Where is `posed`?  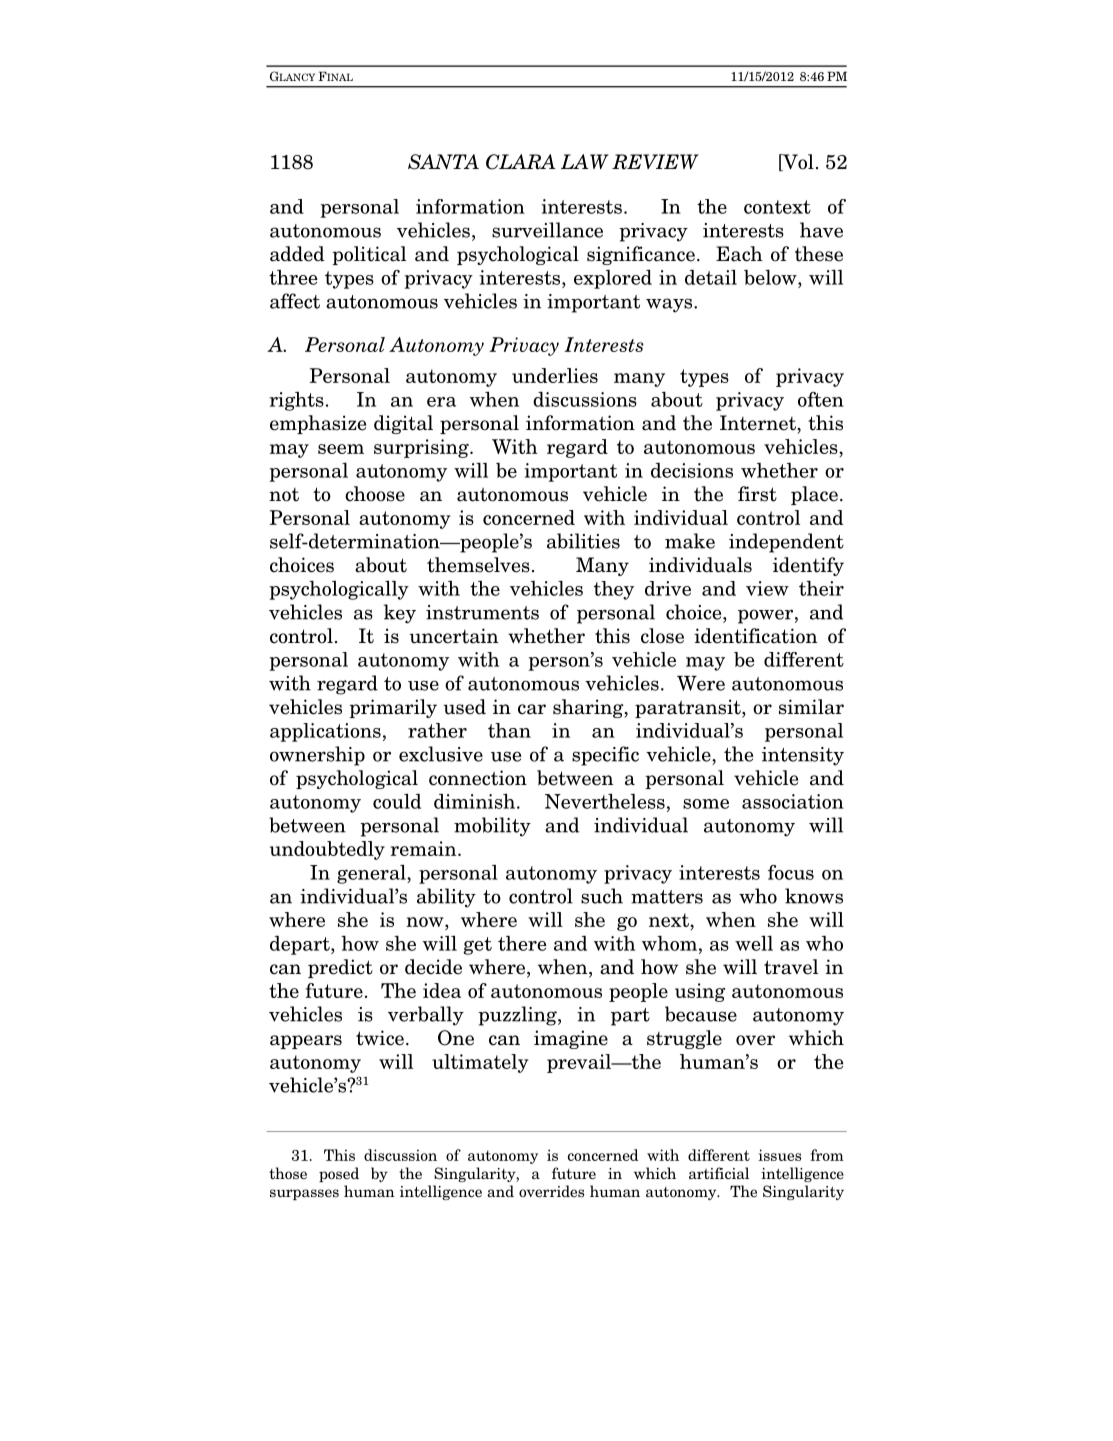
posed is located at coordinates (339, 1174).
